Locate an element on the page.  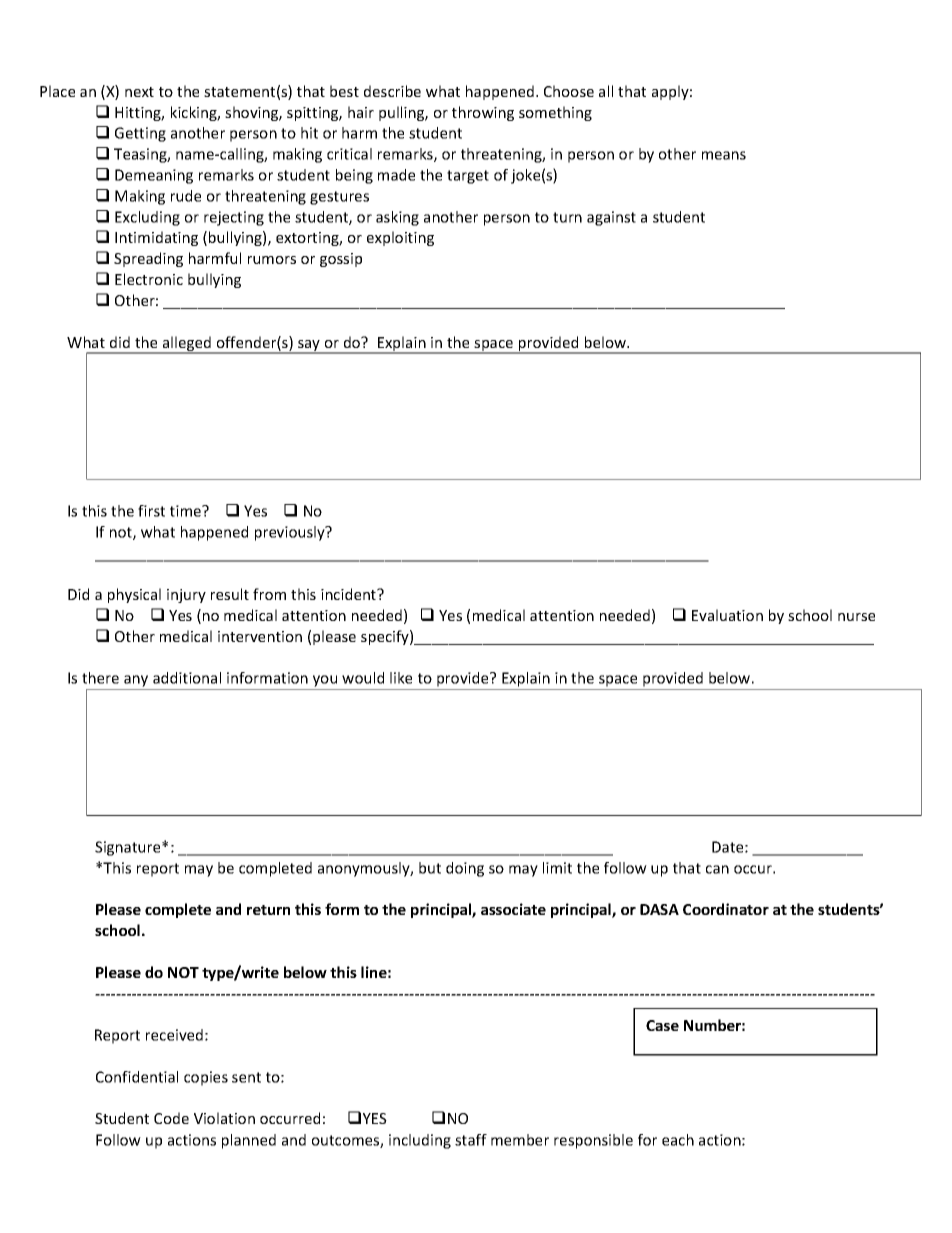
Code is located at coordinates (171, 1118).
